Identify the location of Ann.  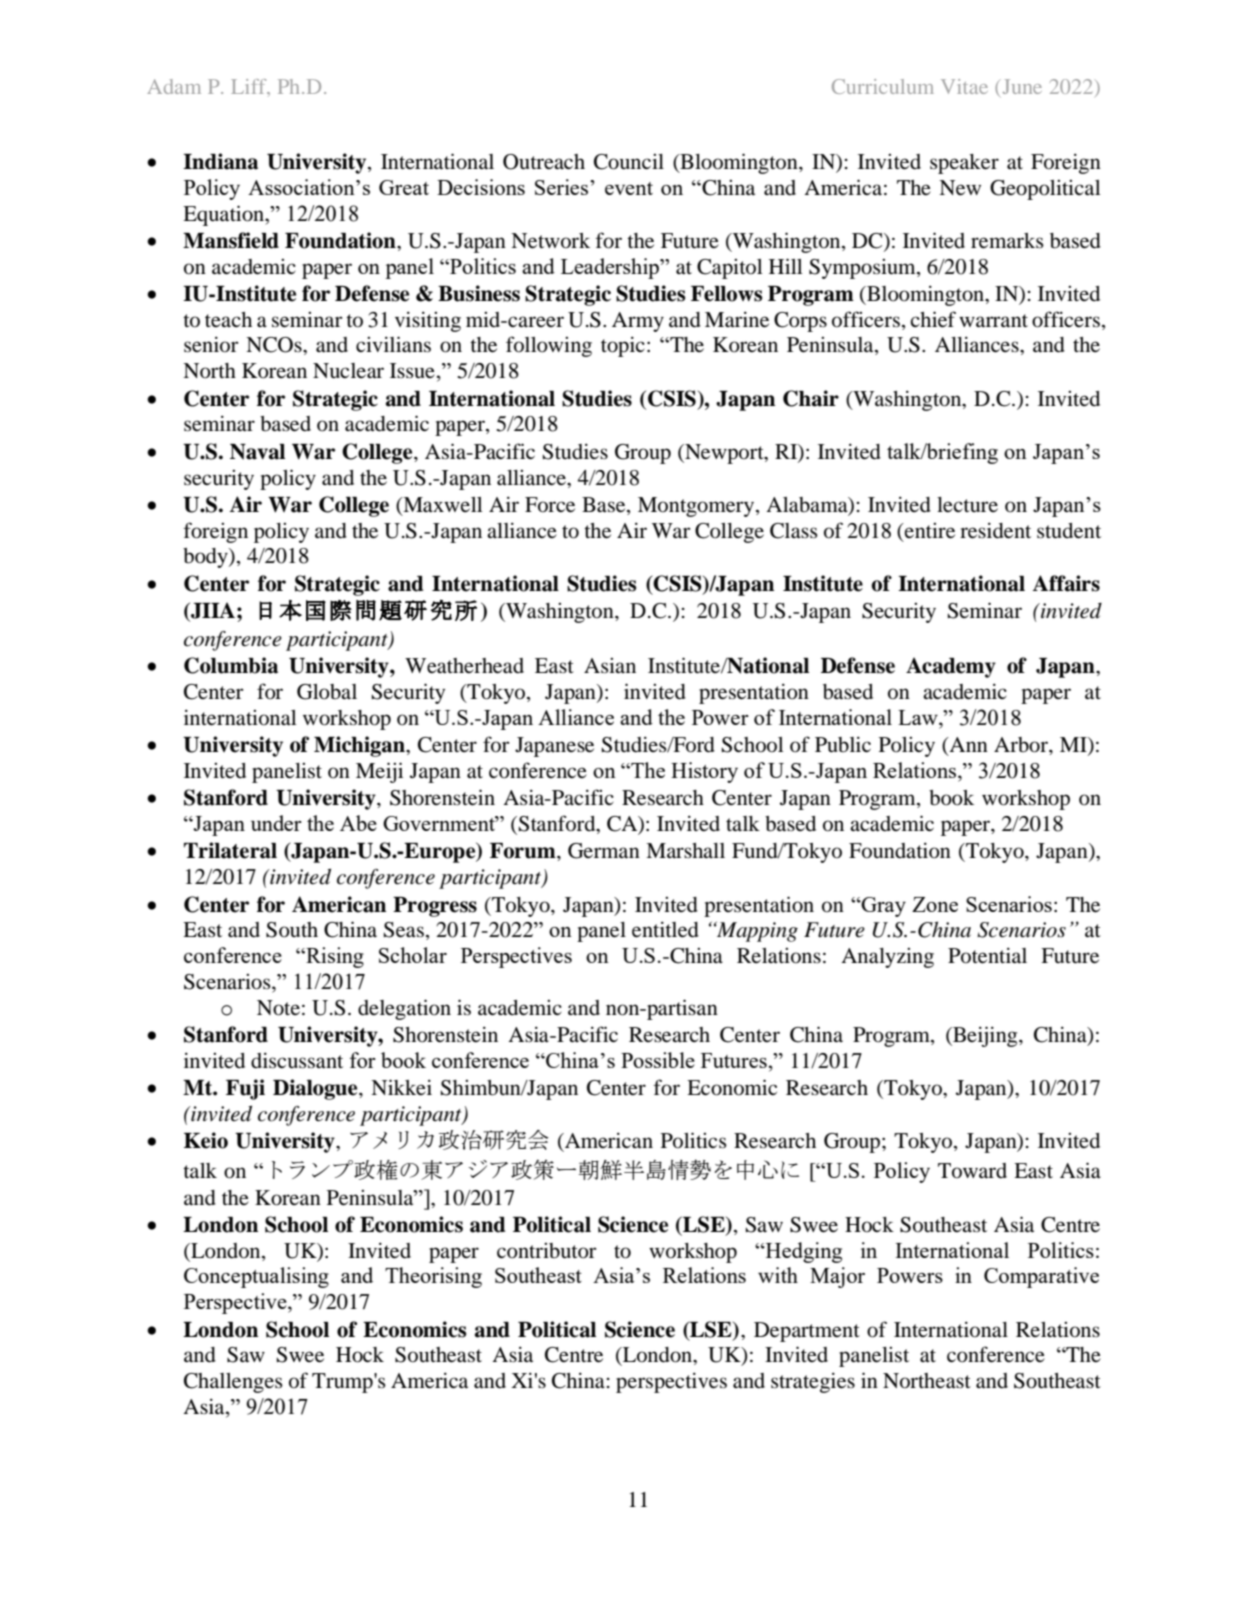
(967, 746).
